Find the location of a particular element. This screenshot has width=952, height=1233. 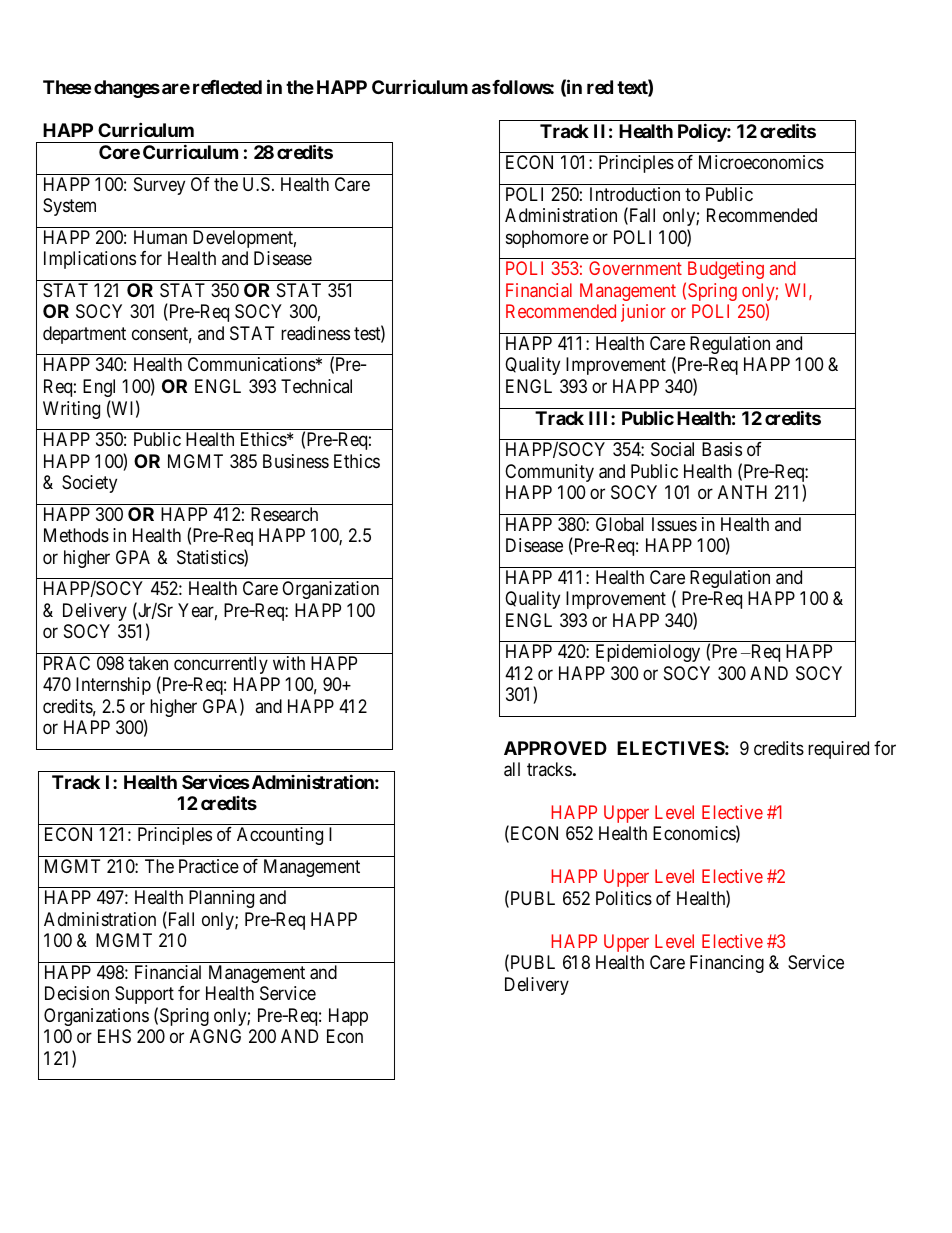

Community is located at coordinates (549, 473).
